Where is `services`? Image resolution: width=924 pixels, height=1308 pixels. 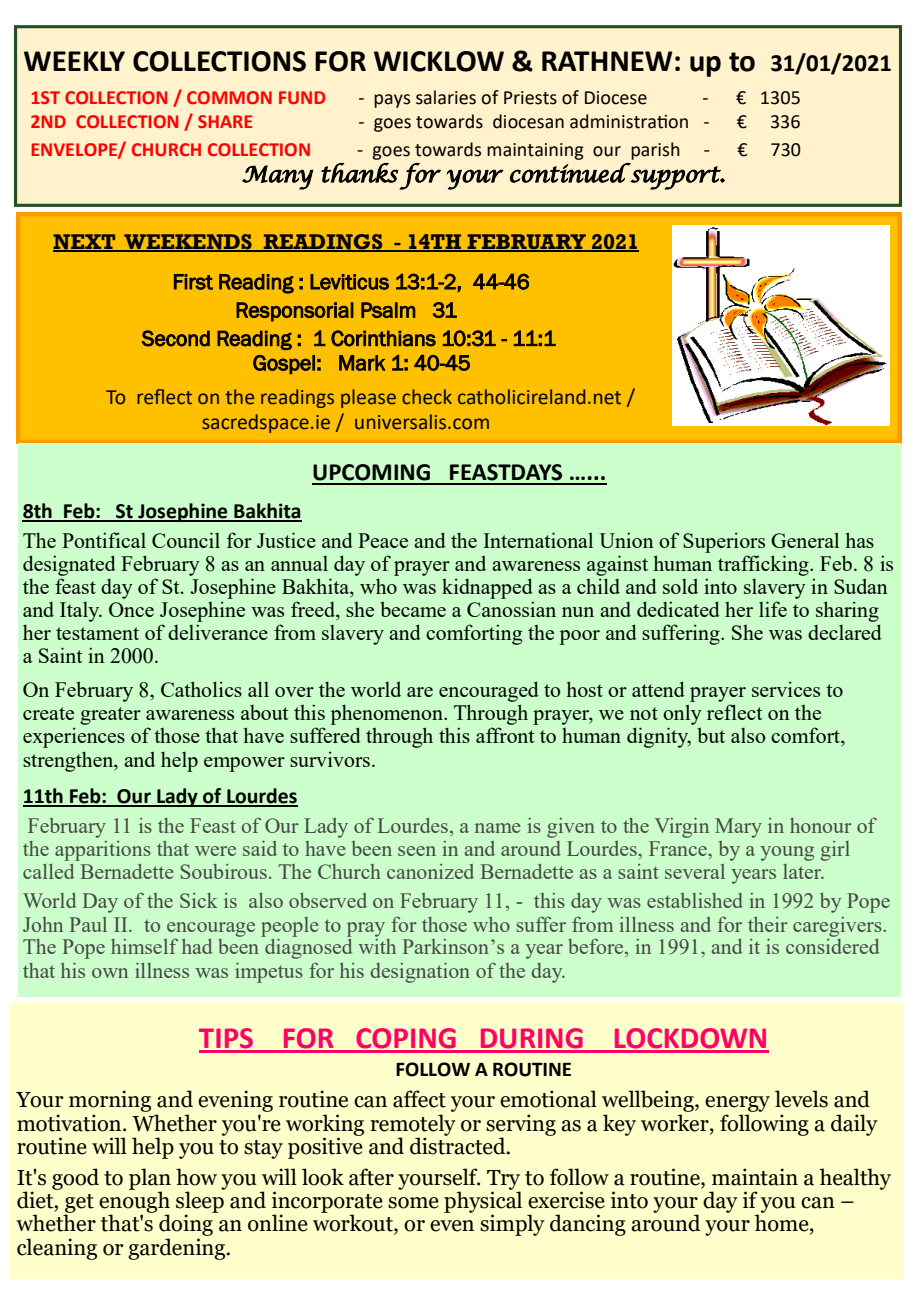 services is located at coordinates (786, 689).
